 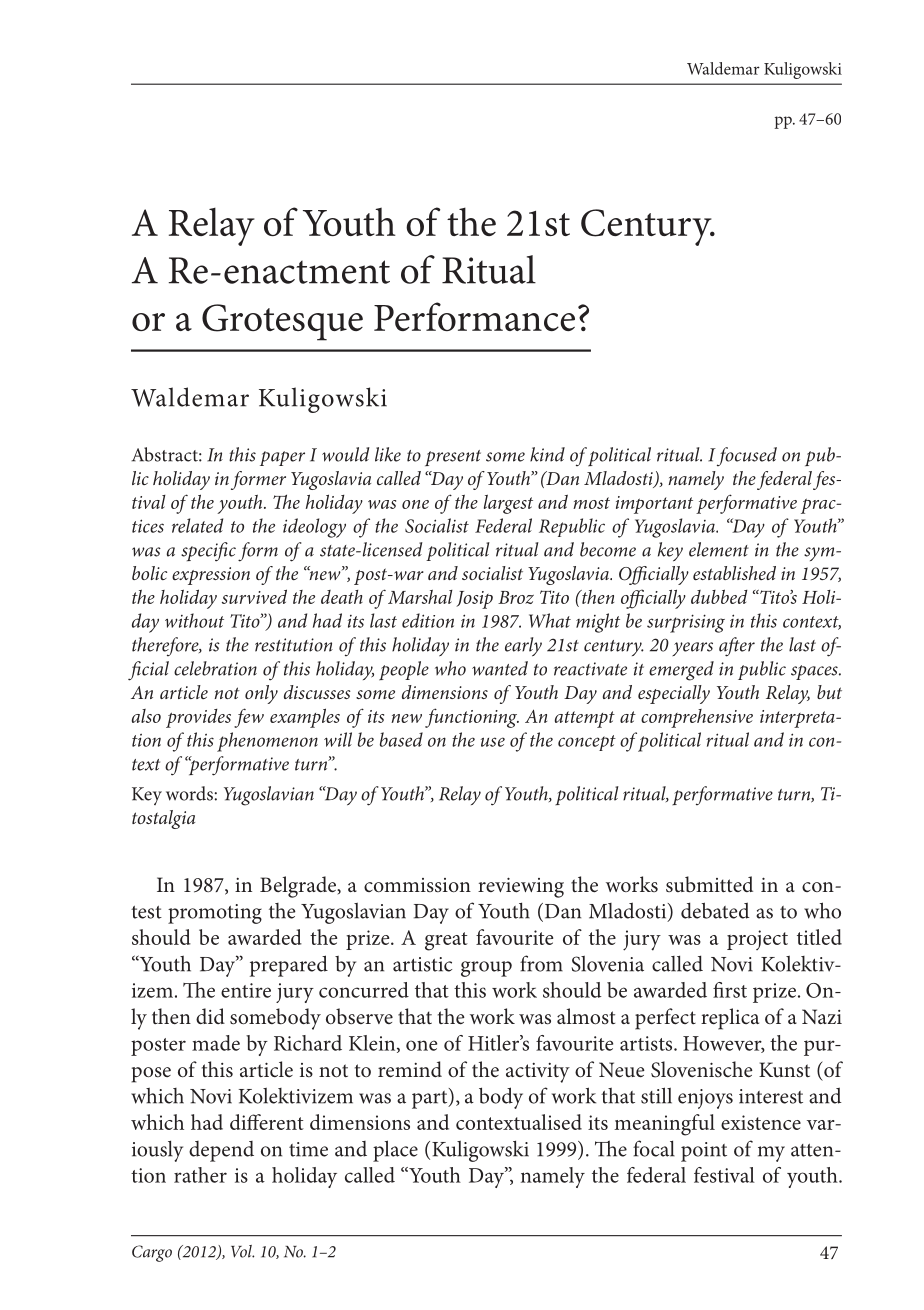 I want to click on based, so click(x=401, y=739).
